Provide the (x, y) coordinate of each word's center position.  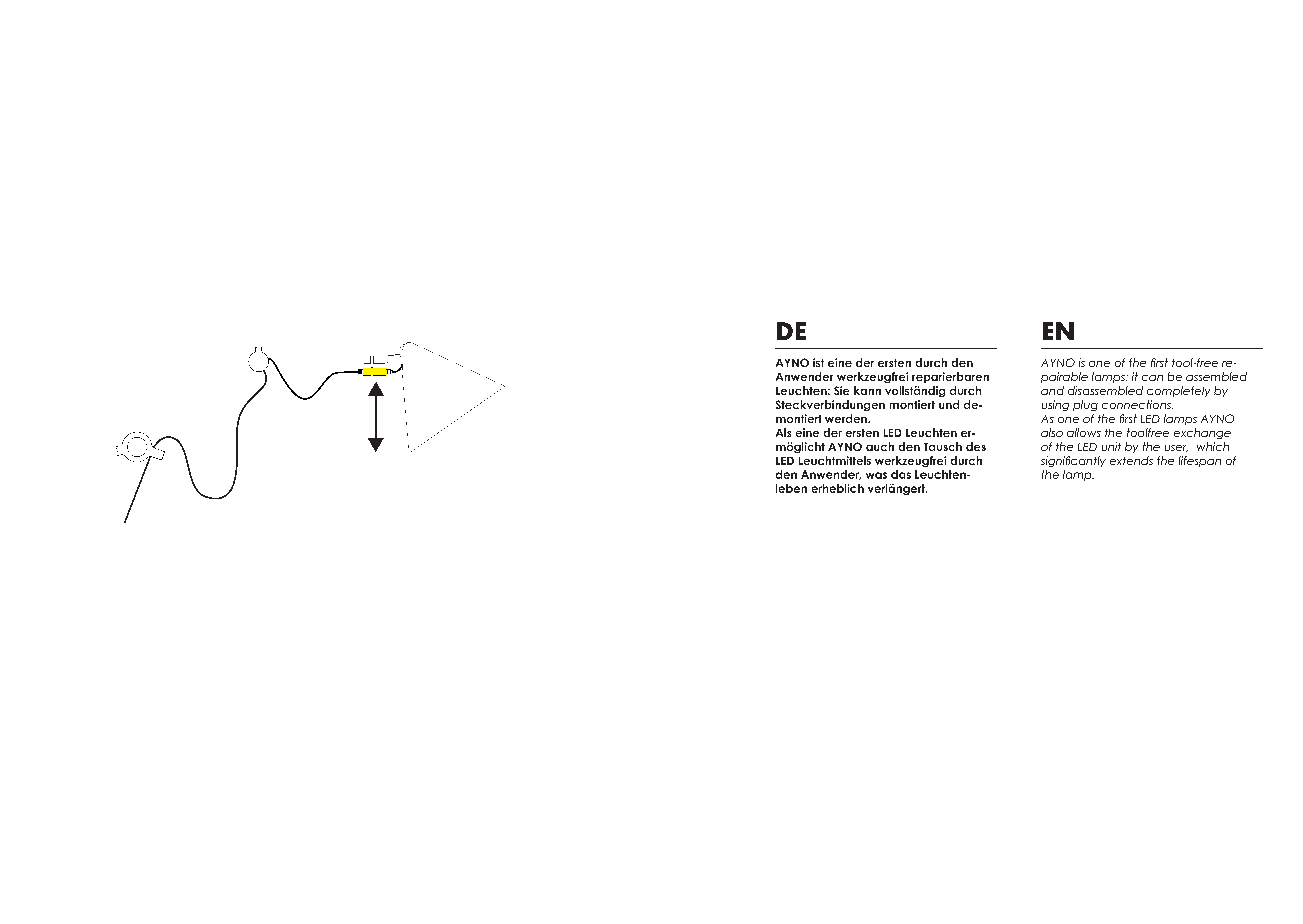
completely (1178, 391)
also (1052, 432)
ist (818, 362)
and (1052, 390)
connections (1137, 404)
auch (880, 446)
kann (867, 390)
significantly (1073, 461)
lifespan (1200, 461)
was (876, 475)
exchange (1202, 433)
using (1055, 405)
